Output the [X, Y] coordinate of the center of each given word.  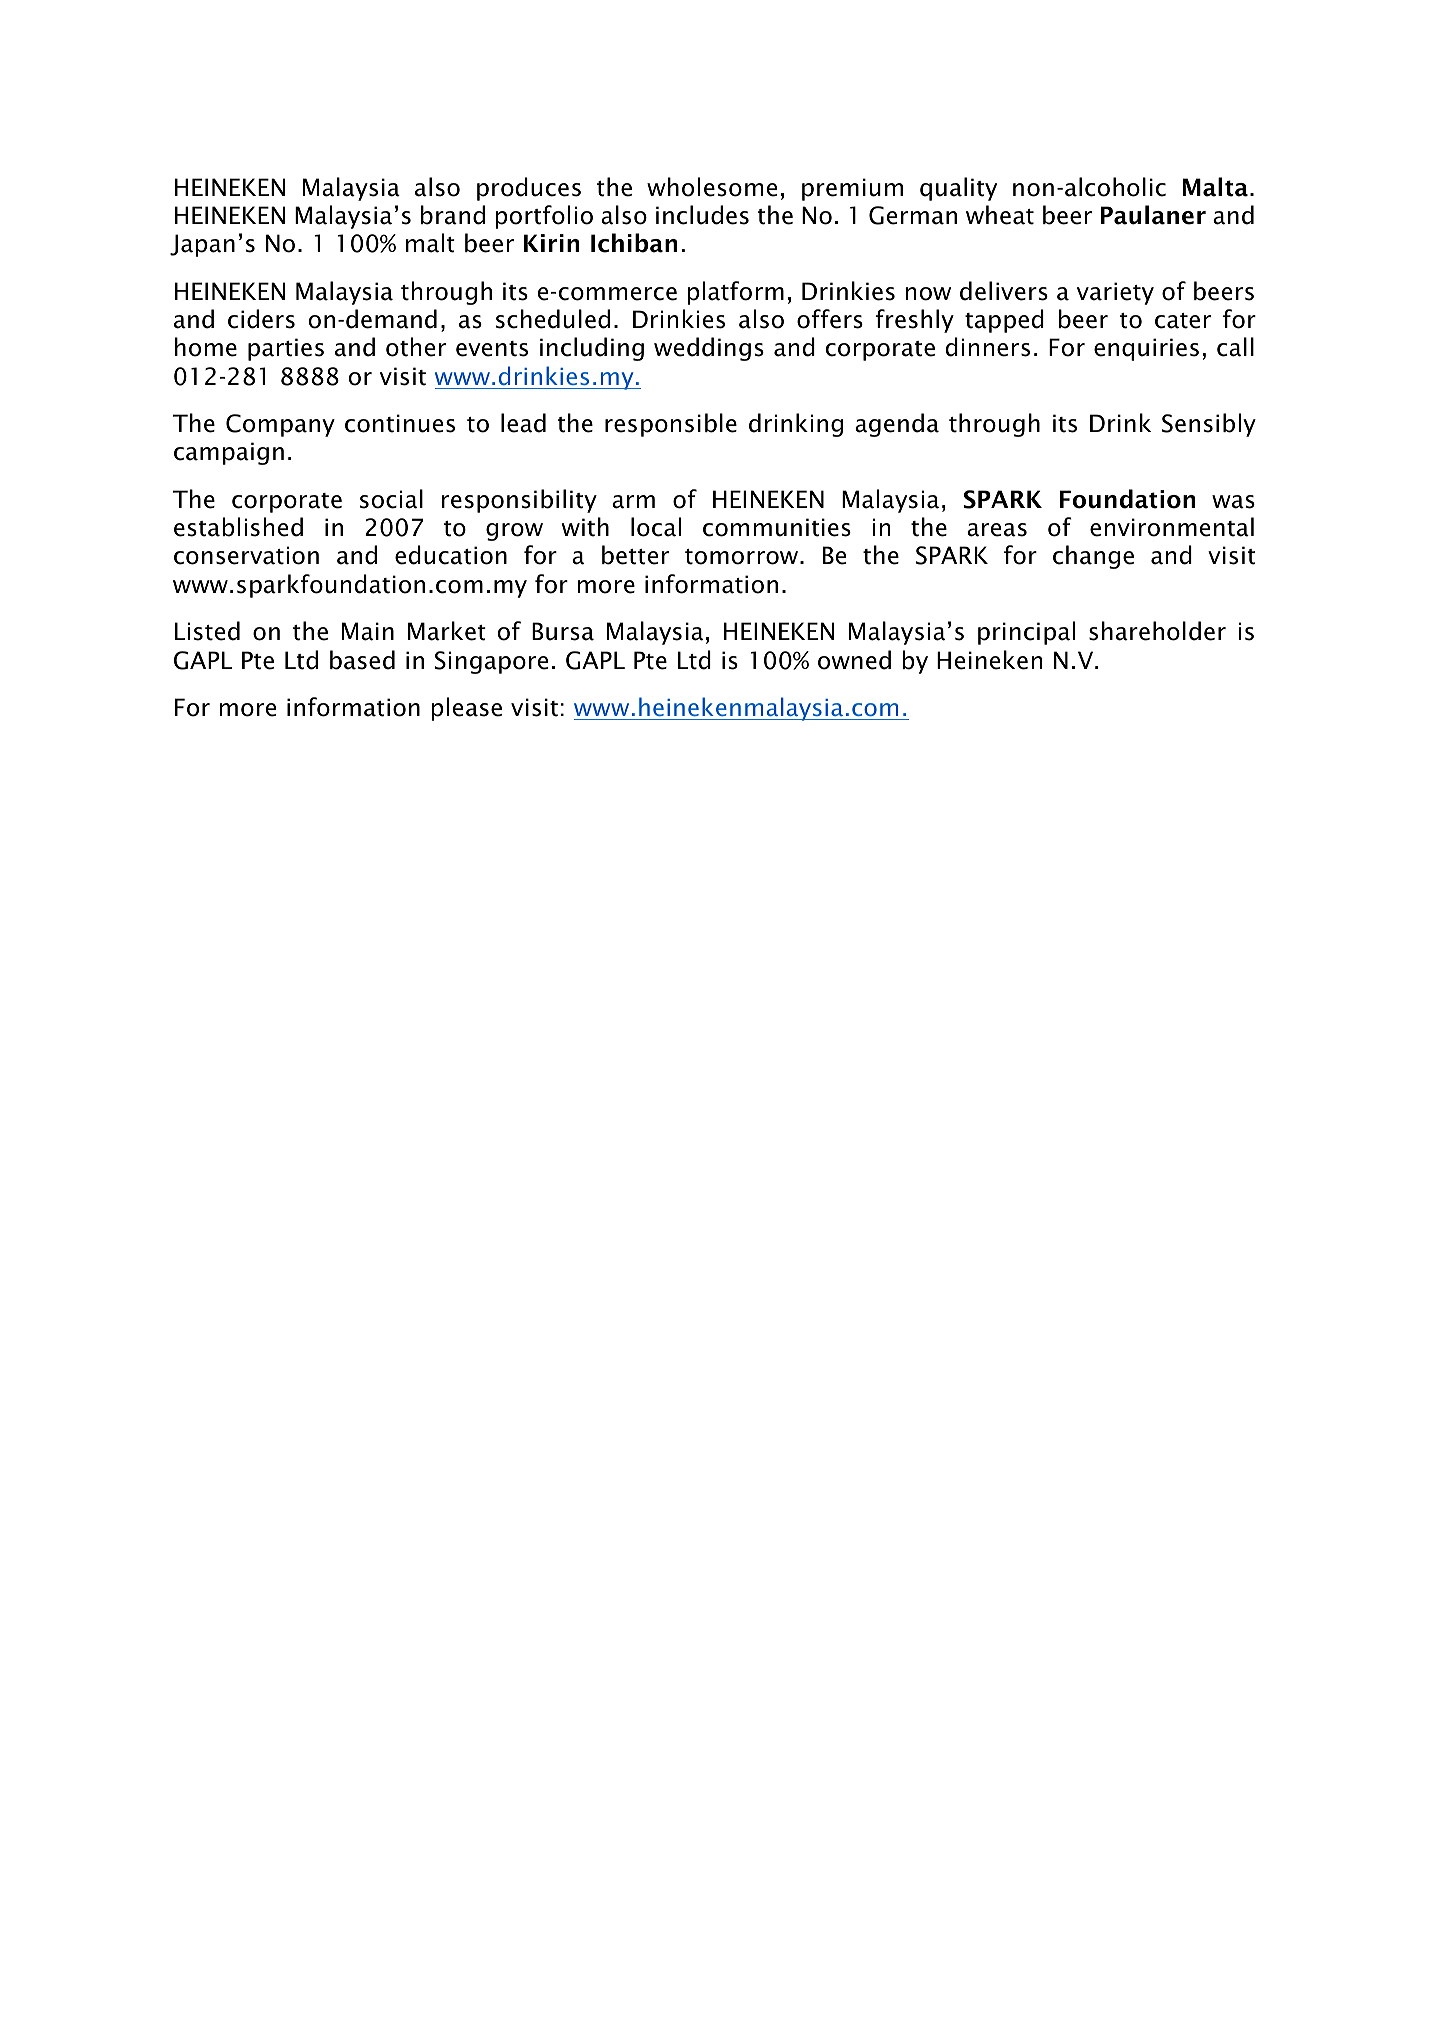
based [362, 660]
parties [286, 349]
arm [633, 502]
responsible [671, 425]
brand [453, 215]
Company [280, 425]
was [1233, 502]
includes [702, 215]
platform [735, 293]
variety [1115, 293]
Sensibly [1209, 425]
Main [368, 631]
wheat [1000, 215]
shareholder [1157, 631]
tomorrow [743, 557]
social [391, 499]
